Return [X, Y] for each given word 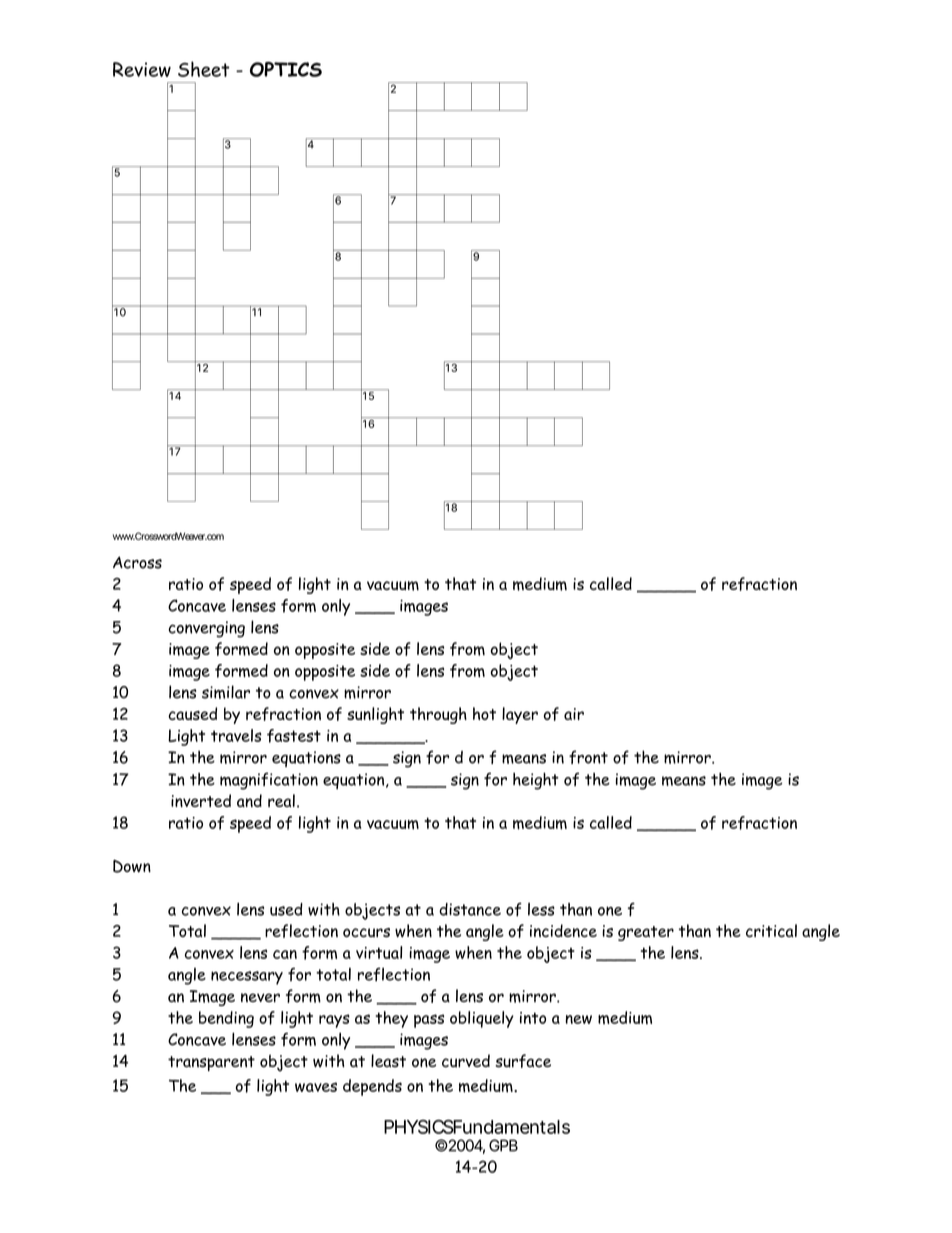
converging [206, 629]
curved [466, 1061]
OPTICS [286, 69]
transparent [211, 1063]
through [438, 715]
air [574, 714]
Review [142, 69]
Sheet [204, 69]
